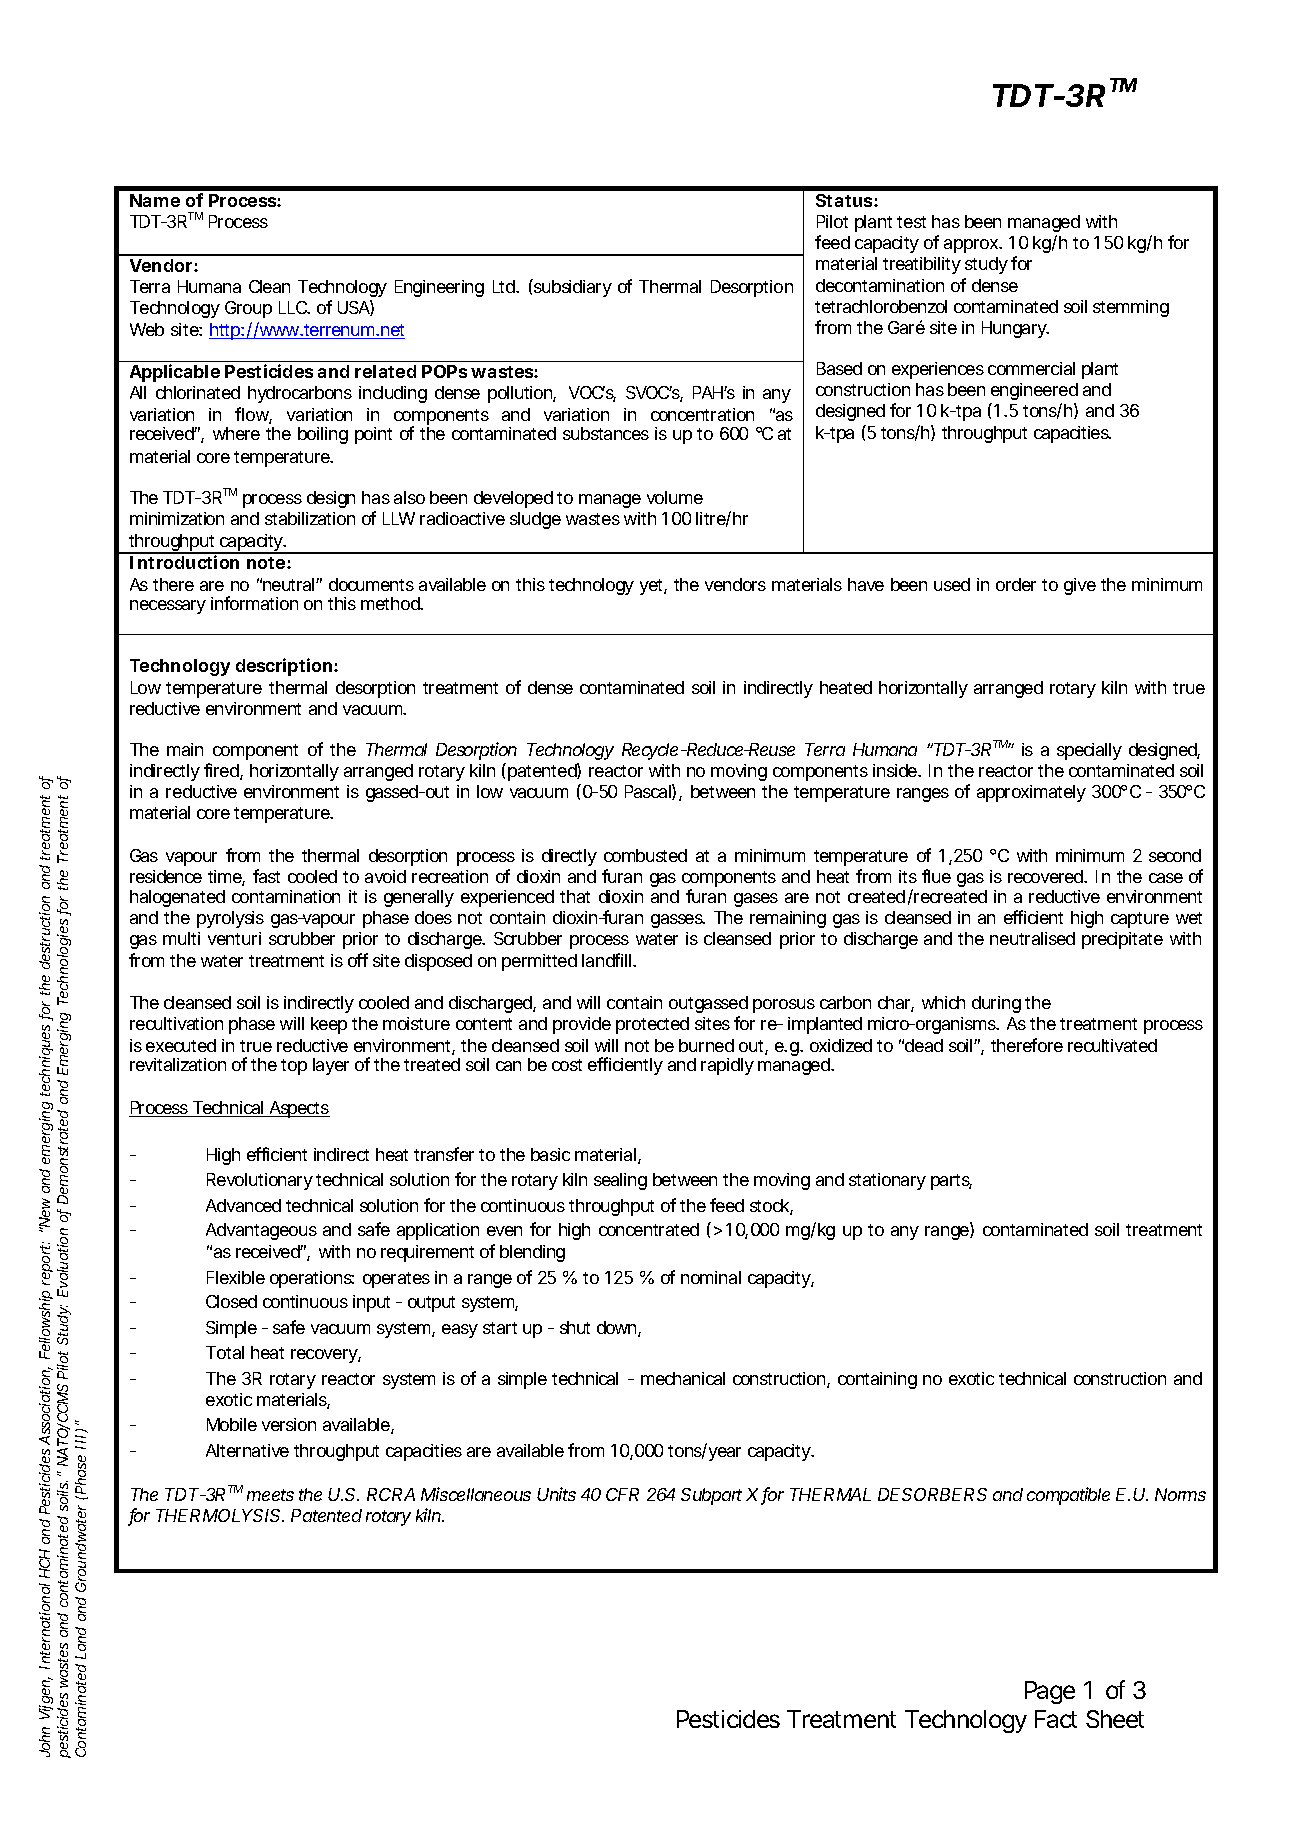 The width and height of the screenshot is (1299, 1835). I want to click on stemming, so click(1131, 308).
